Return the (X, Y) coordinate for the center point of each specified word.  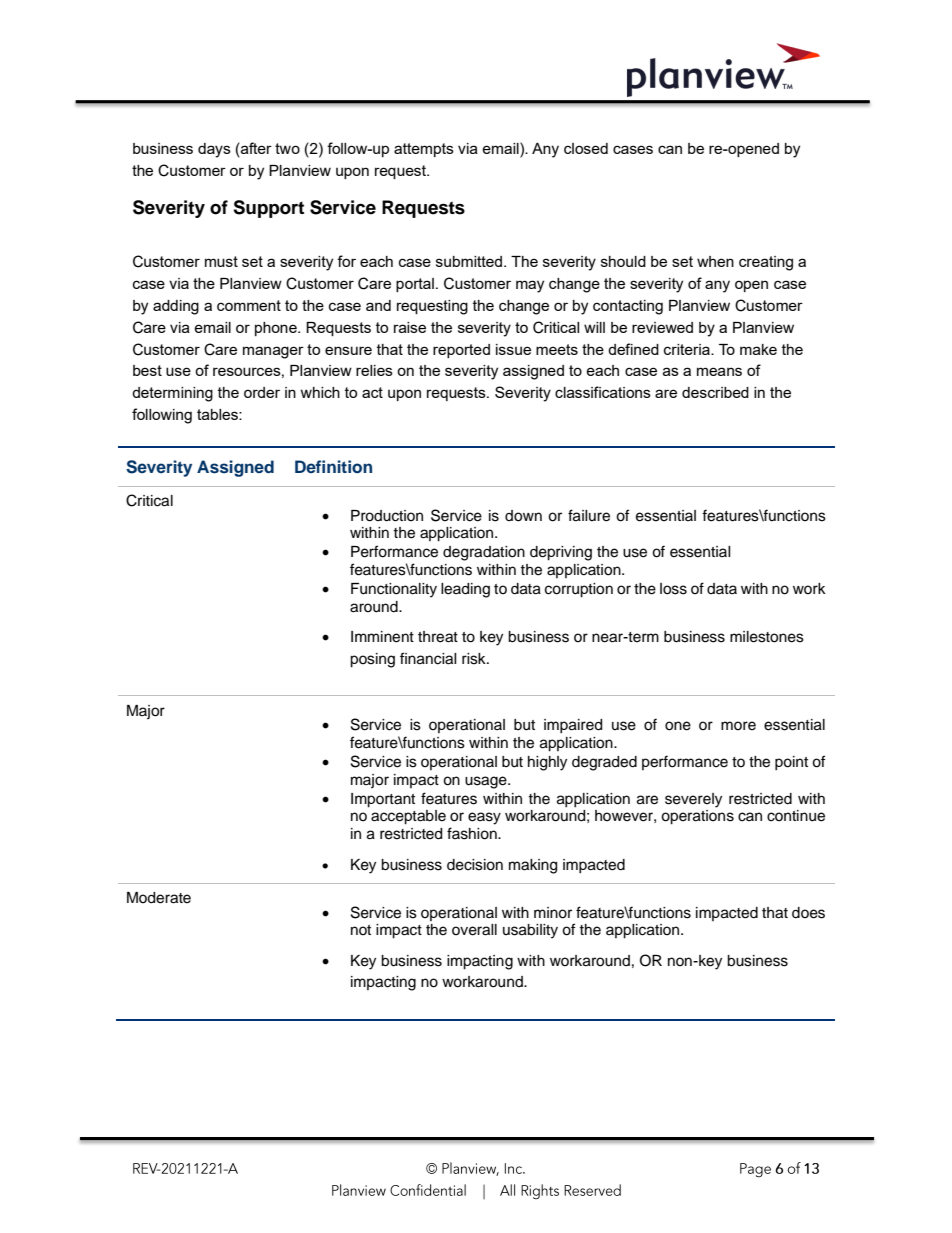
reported (461, 351)
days (214, 150)
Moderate (159, 898)
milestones (767, 637)
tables (218, 414)
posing (372, 660)
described (715, 392)
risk (475, 659)
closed (586, 148)
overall (474, 930)
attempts (424, 150)
